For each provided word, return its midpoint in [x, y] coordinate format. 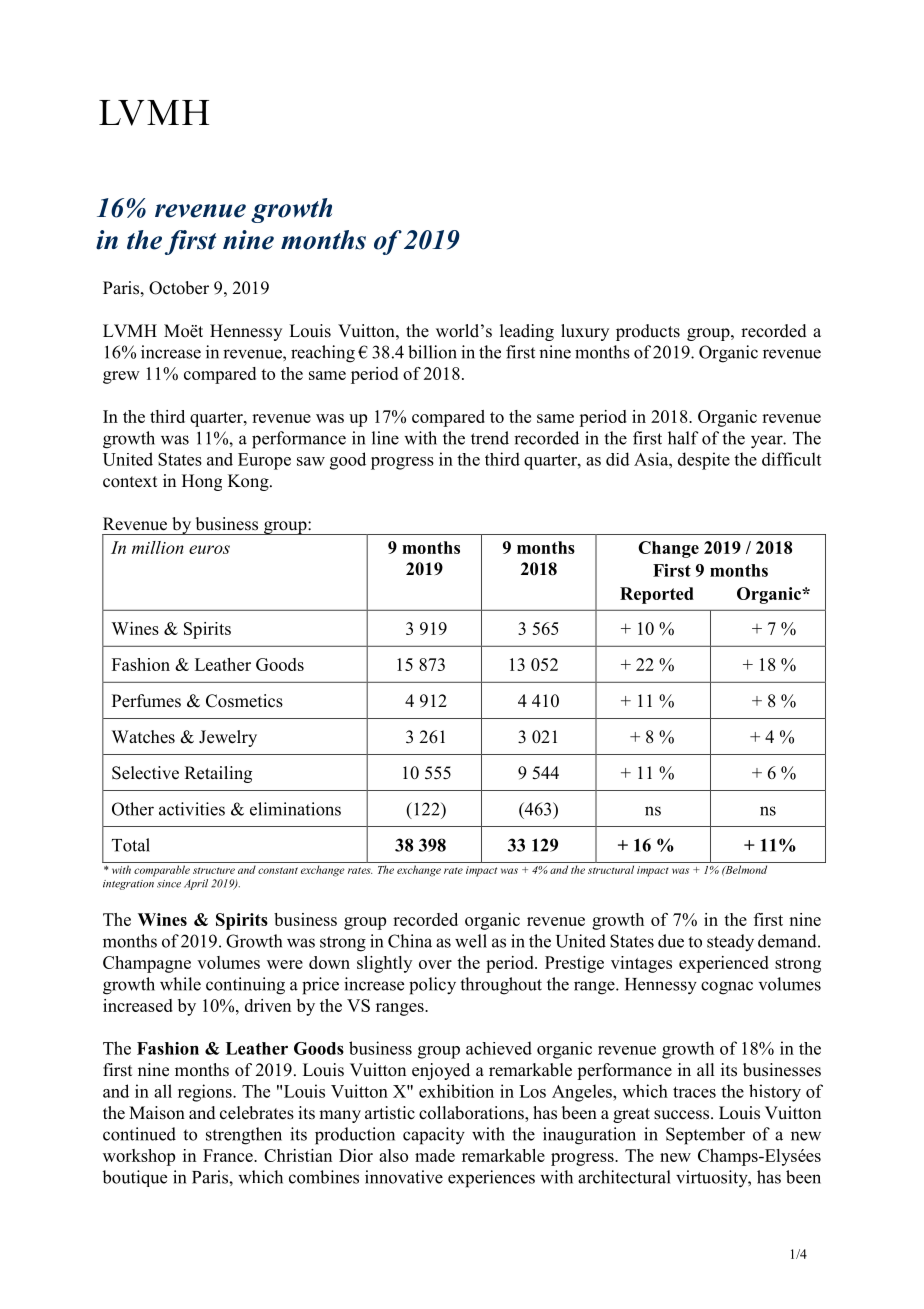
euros [209, 549]
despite [704, 461]
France [229, 1155]
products [648, 332]
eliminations [295, 809]
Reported [657, 595]
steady [730, 943]
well [471, 941]
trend [490, 438]
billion [432, 352]
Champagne [147, 964]
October [179, 288]
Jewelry [228, 738]
